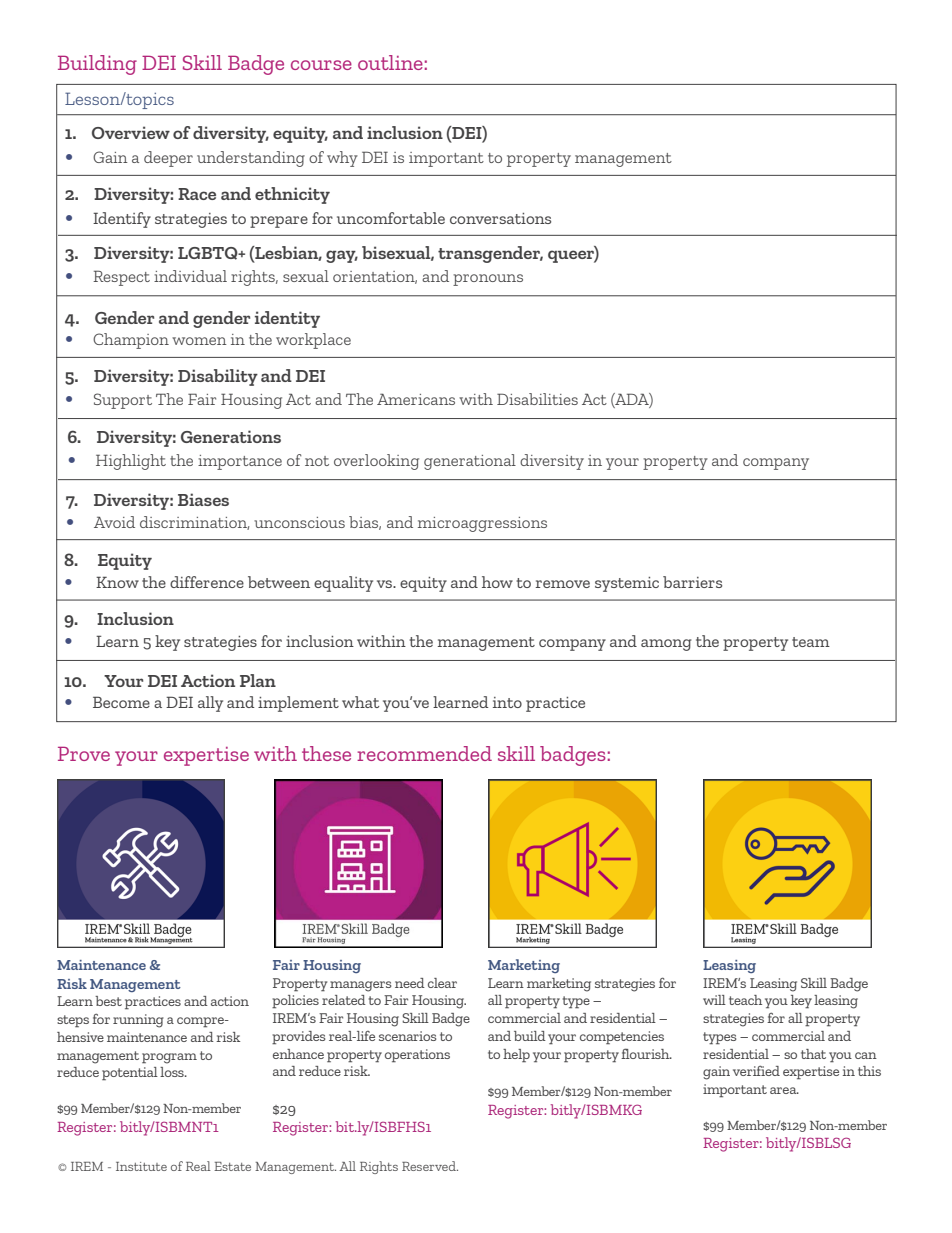 The height and width of the document is (1233, 952). What do you see at coordinates (141, 1166) in the document?
I see `Institute` at bounding box center [141, 1166].
